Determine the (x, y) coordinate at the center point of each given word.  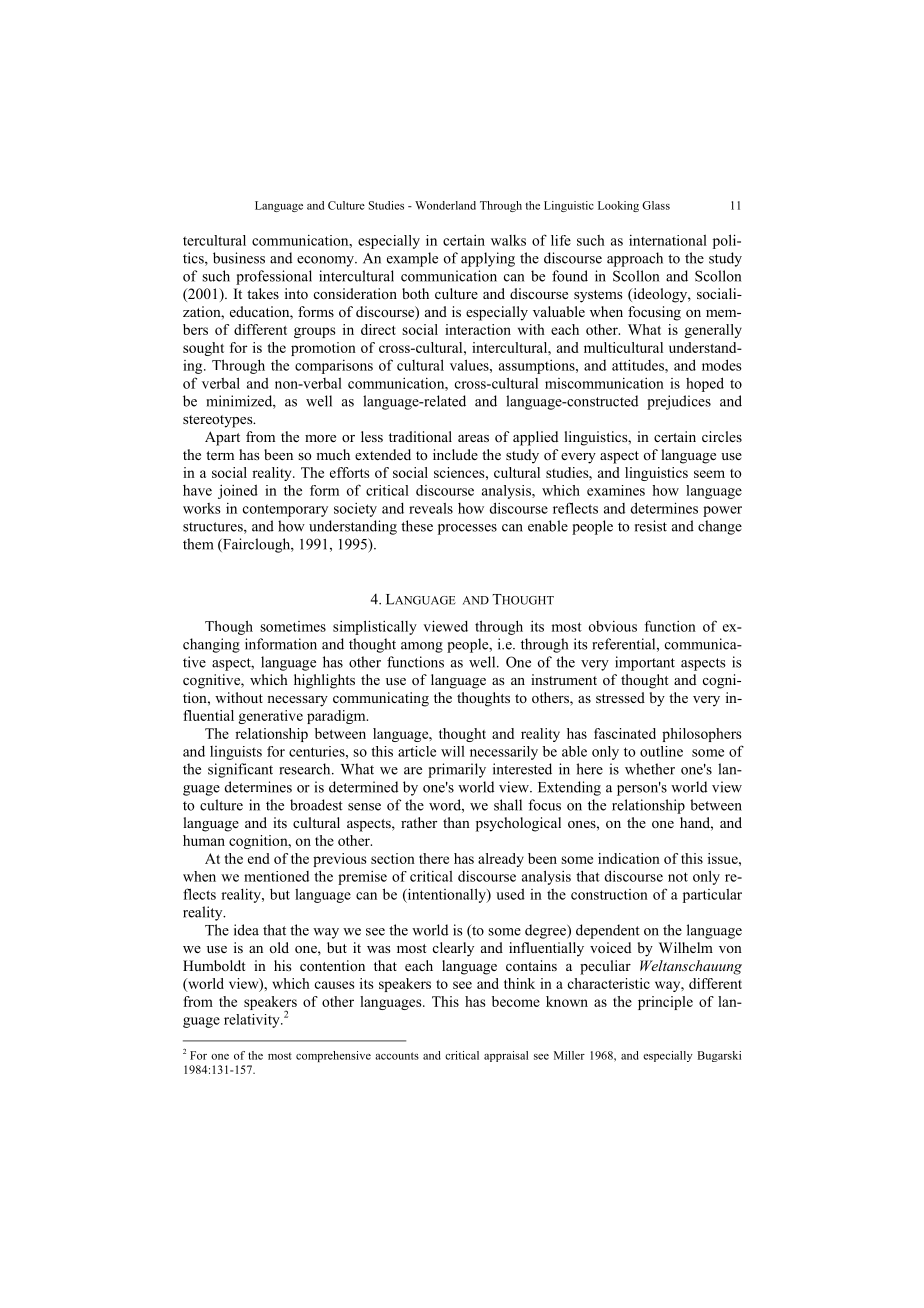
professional (274, 277)
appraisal (506, 1056)
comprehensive (333, 1056)
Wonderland (445, 205)
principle (665, 1003)
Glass (656, 205)
